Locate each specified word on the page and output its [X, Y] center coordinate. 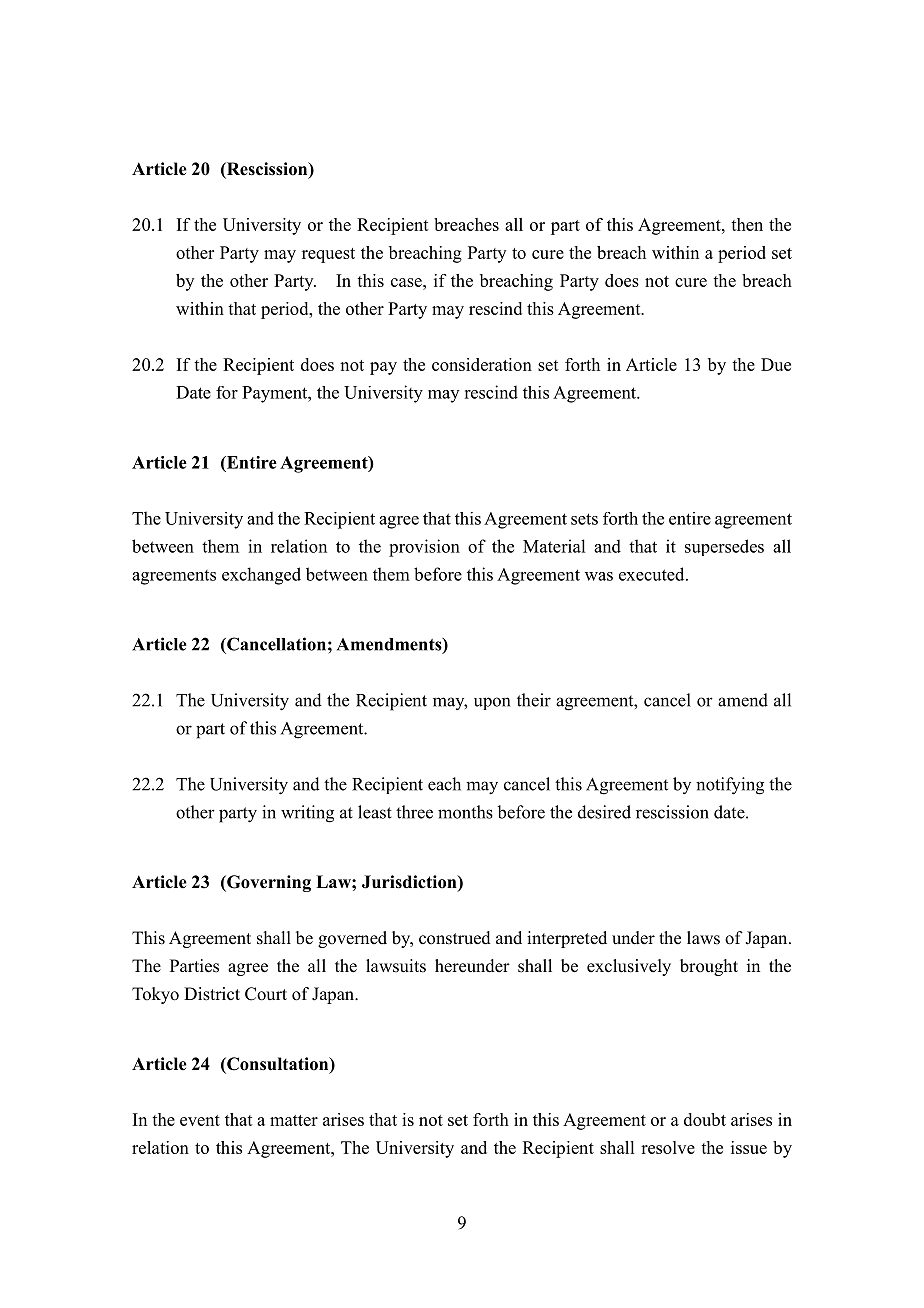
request [328, 255]
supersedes [724, 547]
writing [307, 814]
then [747, 224]
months [465, 812]
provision [424, 548]
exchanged [261, 576]
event [200, 1120]
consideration [482, 364]
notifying [730, 786]
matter [294, 1120]
